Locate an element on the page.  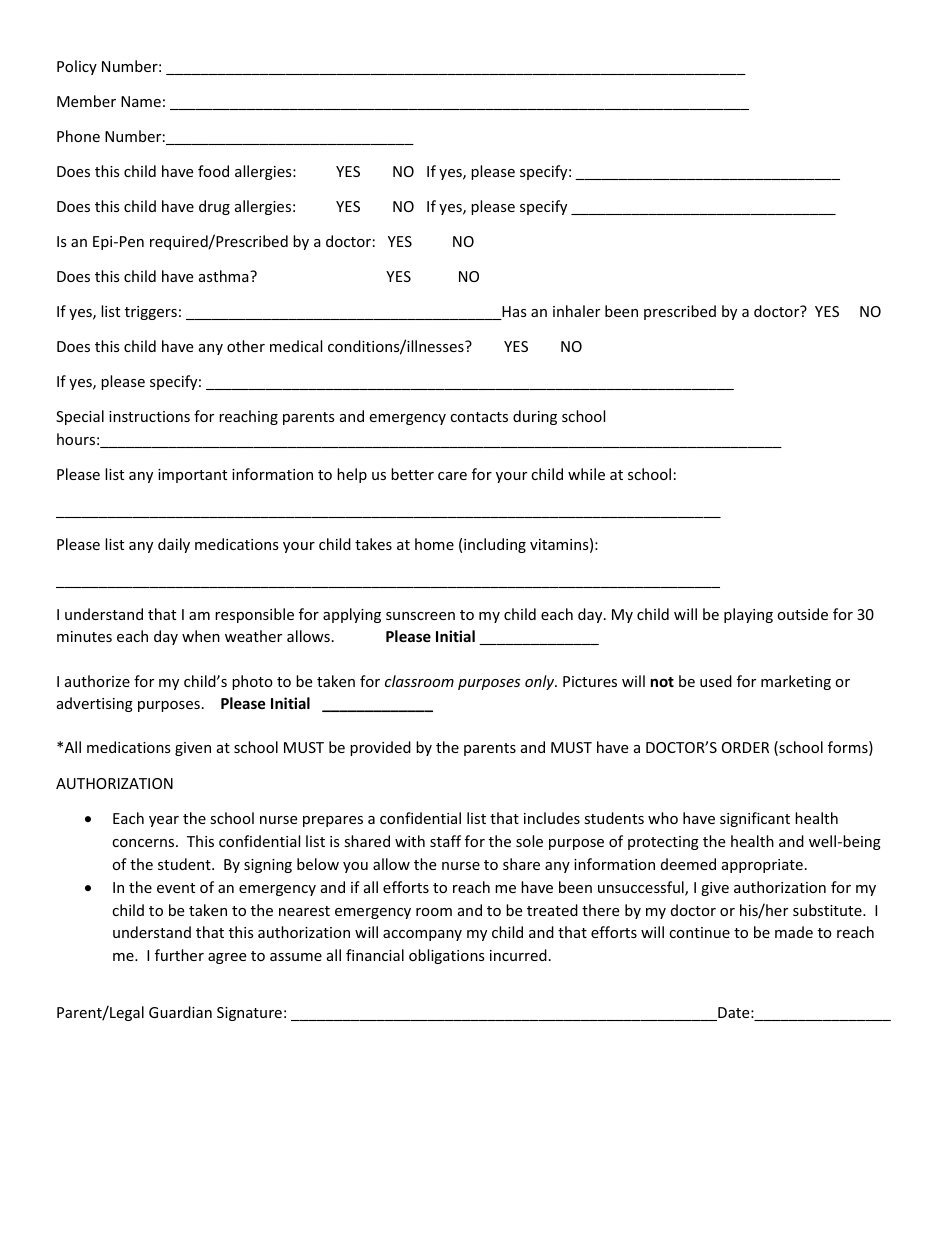
Name is located at coordinates (141, 101).
